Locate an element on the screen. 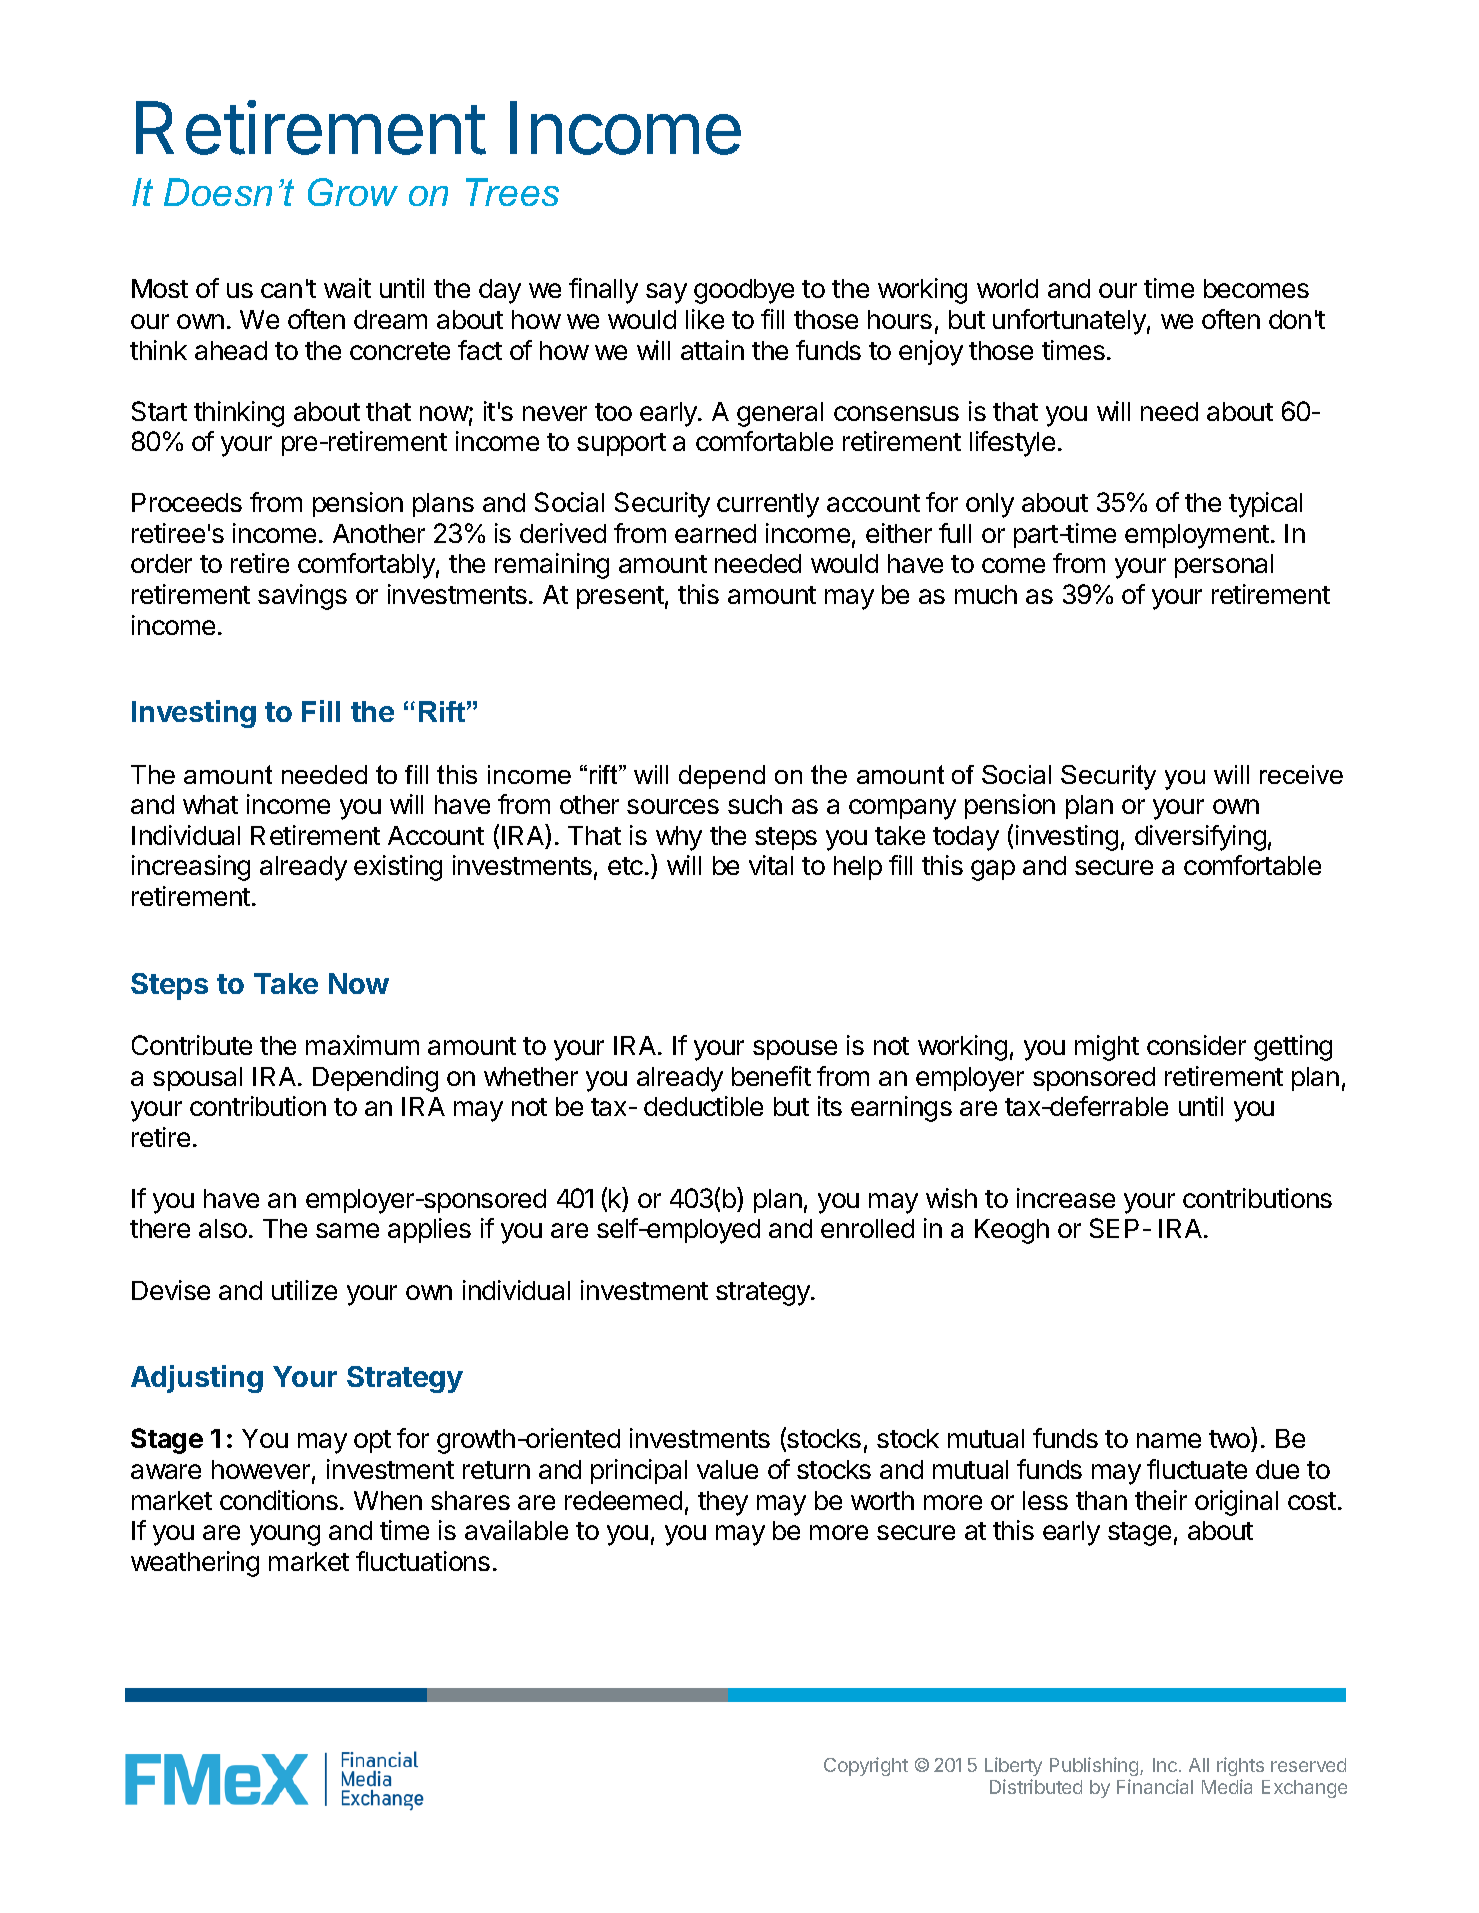 The width and height of the screenshot is (1479, 1913). weathering is located at coordinates (195, 1564).
